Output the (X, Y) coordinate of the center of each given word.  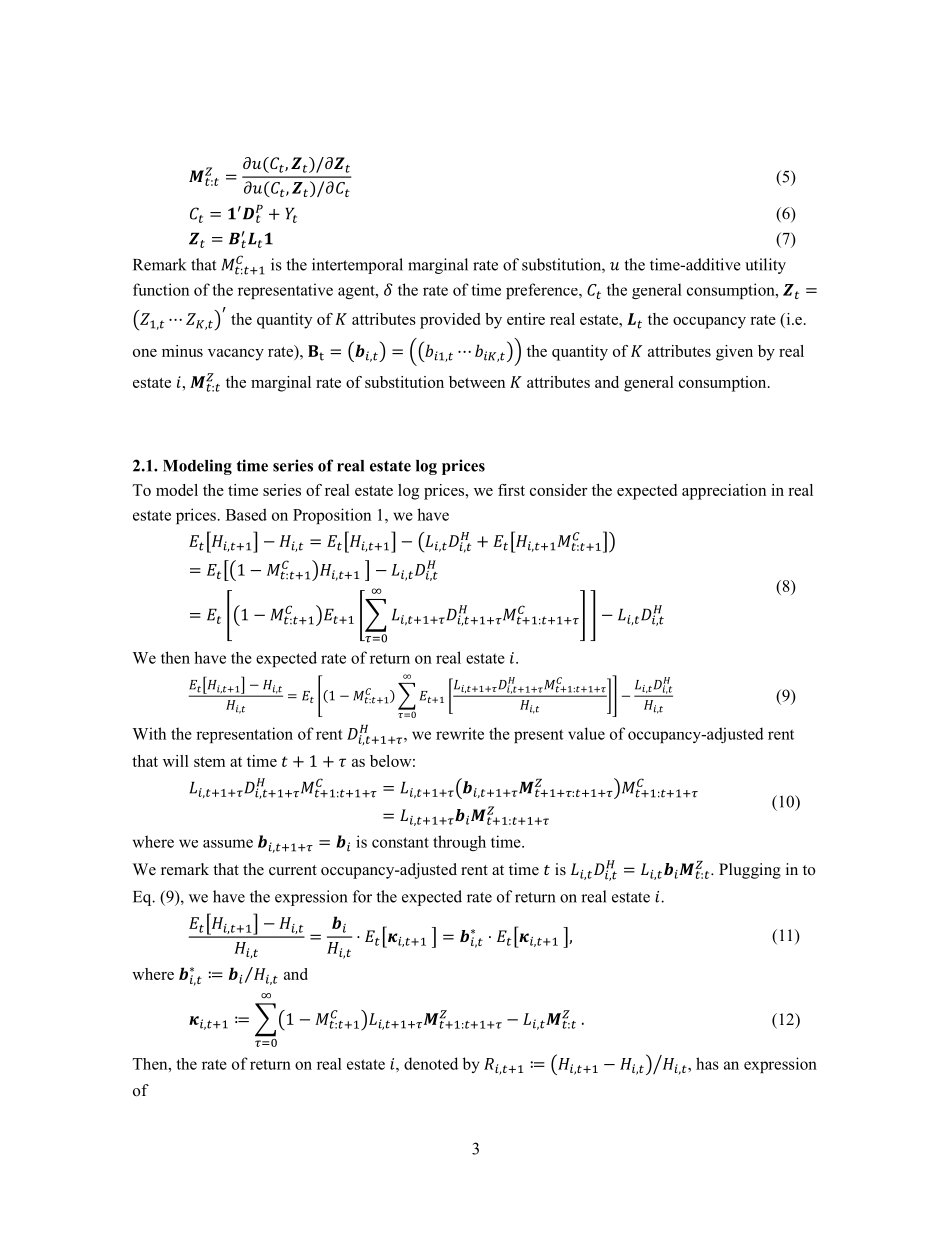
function (161, 289)
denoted (431, 1063)
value (586, 733)
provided (450, 321)
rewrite (460, 733)
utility (765, 266)
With (149, 733)
